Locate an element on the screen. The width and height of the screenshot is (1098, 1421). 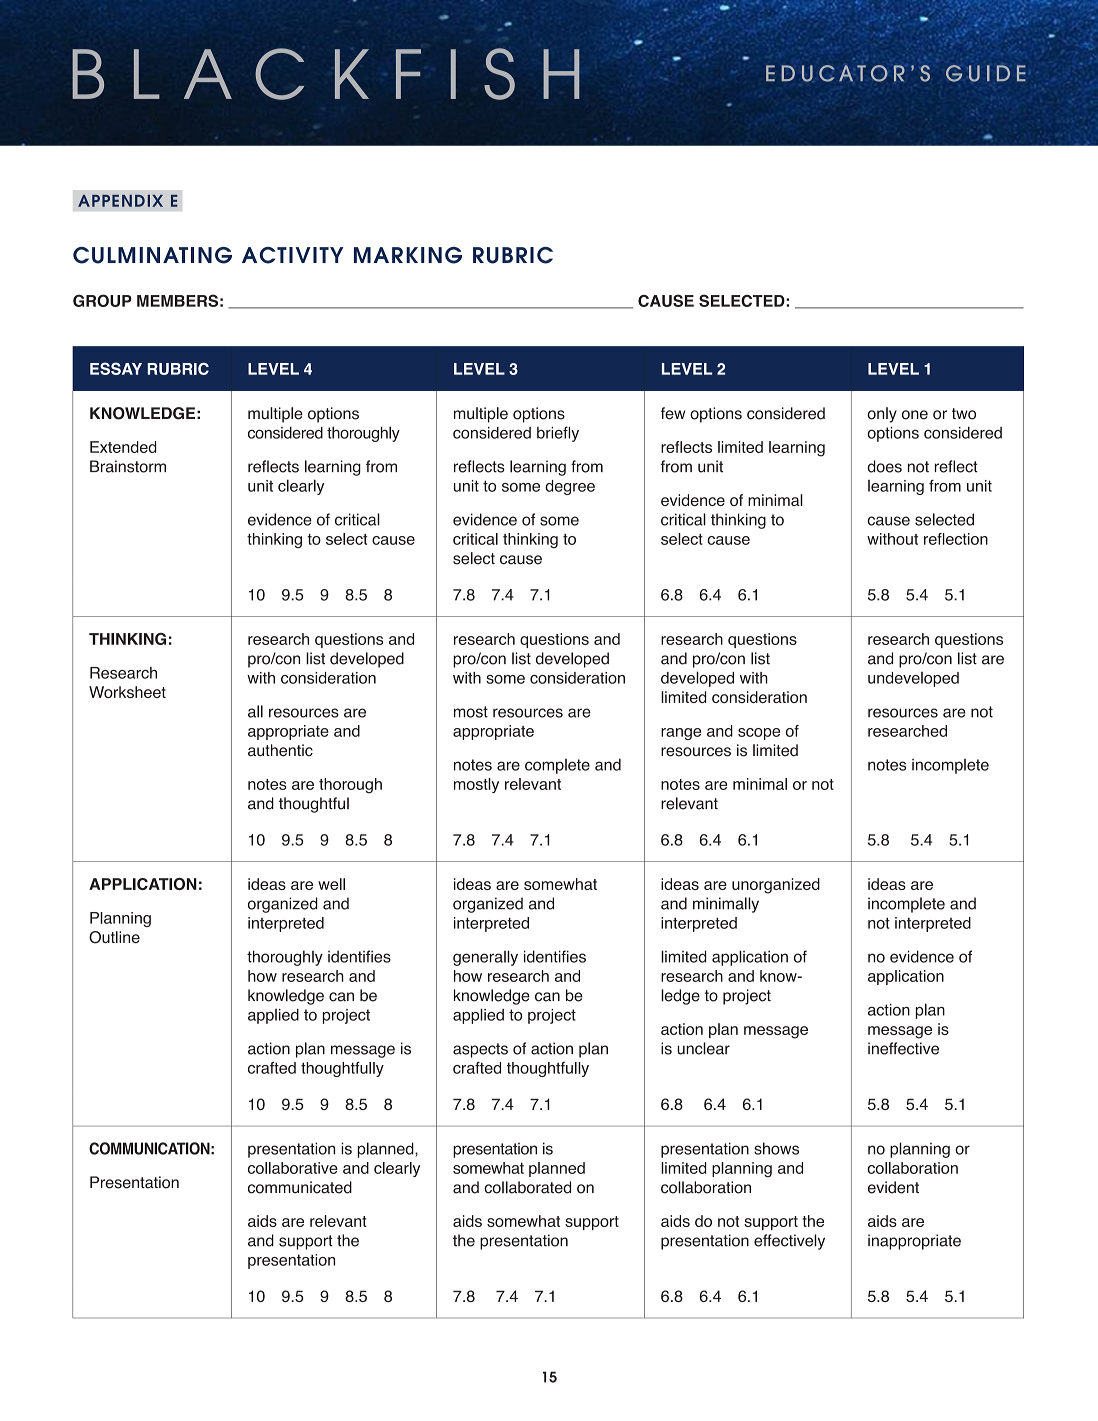
does is located at coordinates (884, 466).
